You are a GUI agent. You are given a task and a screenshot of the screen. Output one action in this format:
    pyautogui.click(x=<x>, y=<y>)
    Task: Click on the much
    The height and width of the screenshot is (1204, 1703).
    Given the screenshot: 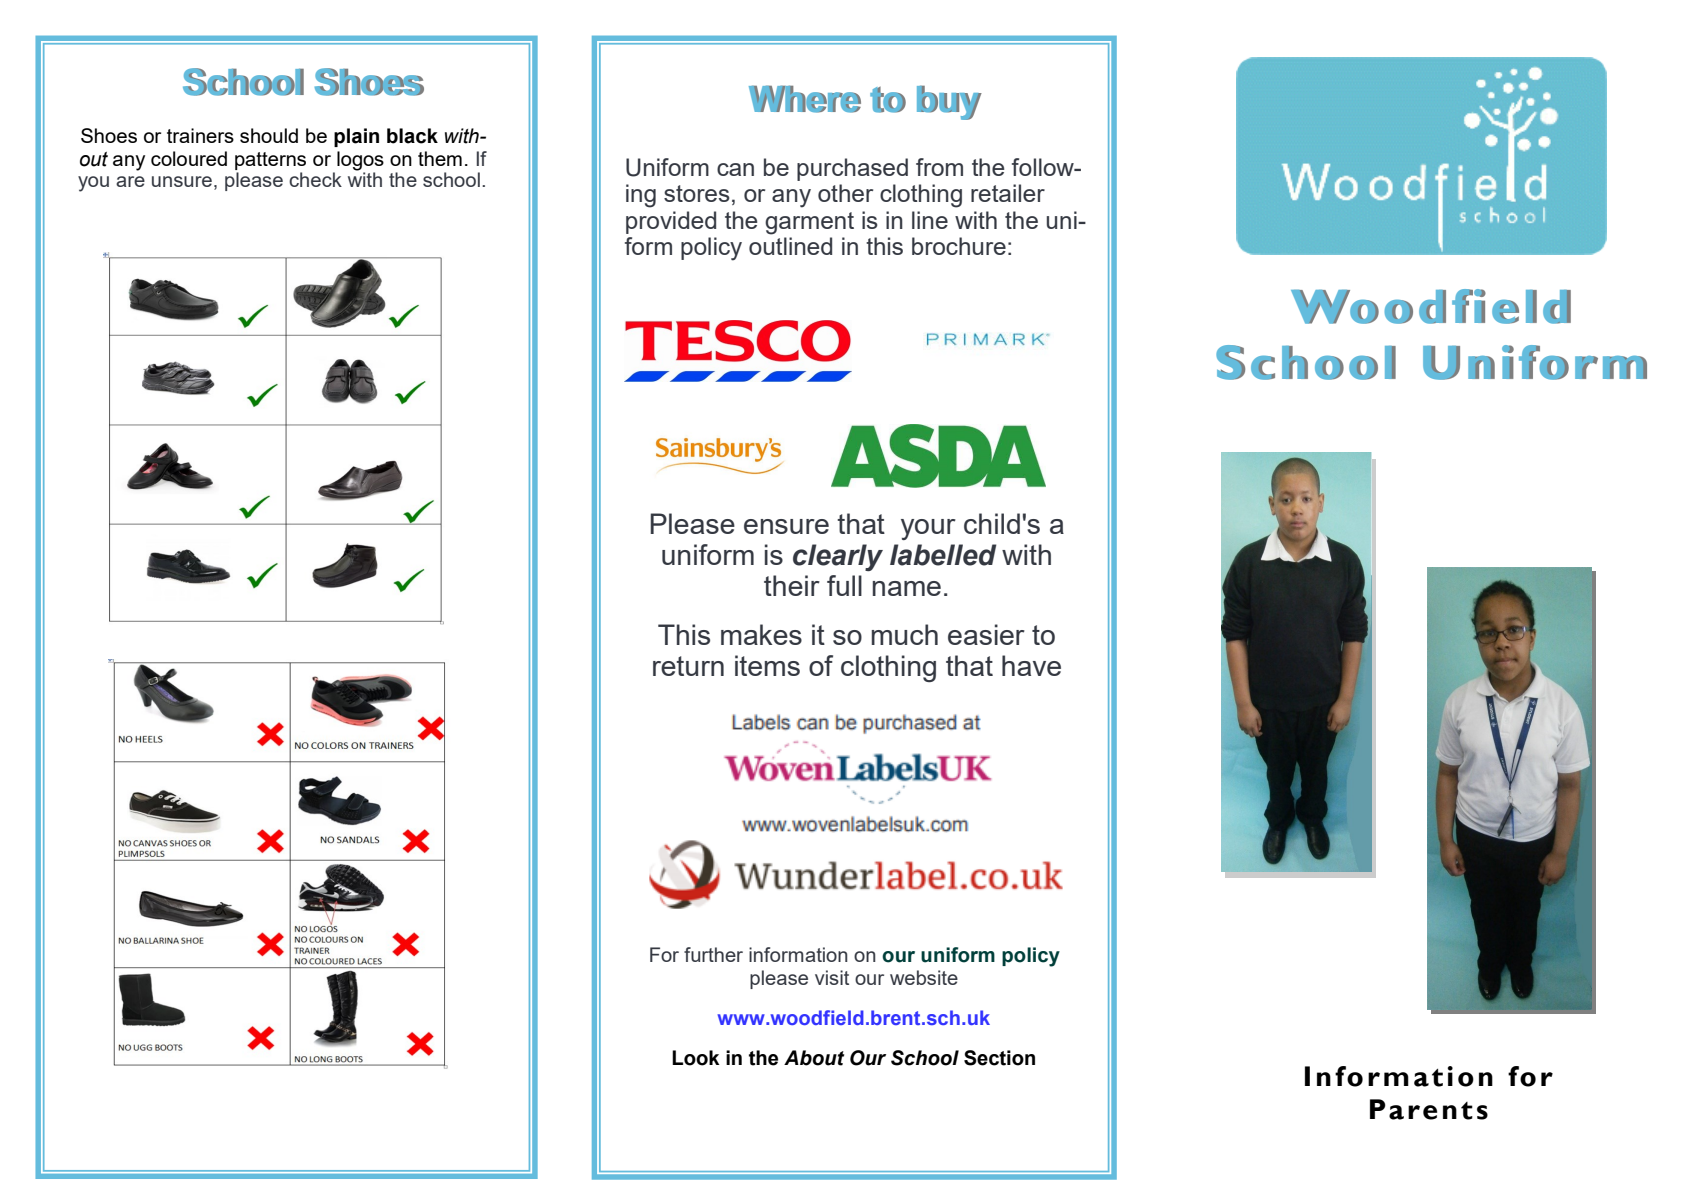 What is the action you would take?
    pyautogui.click(x=905, y=634)
